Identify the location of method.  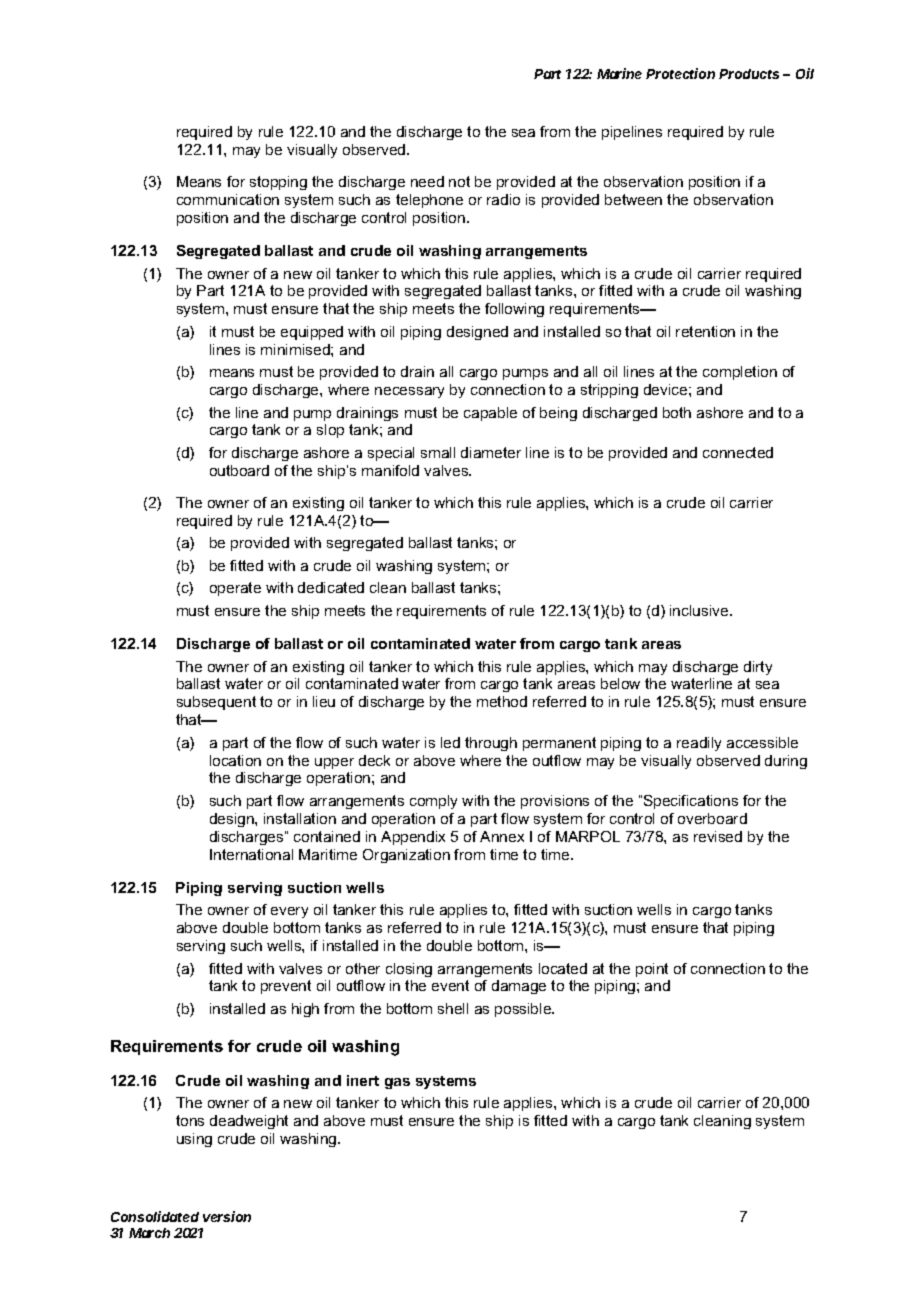
(502, 701).
